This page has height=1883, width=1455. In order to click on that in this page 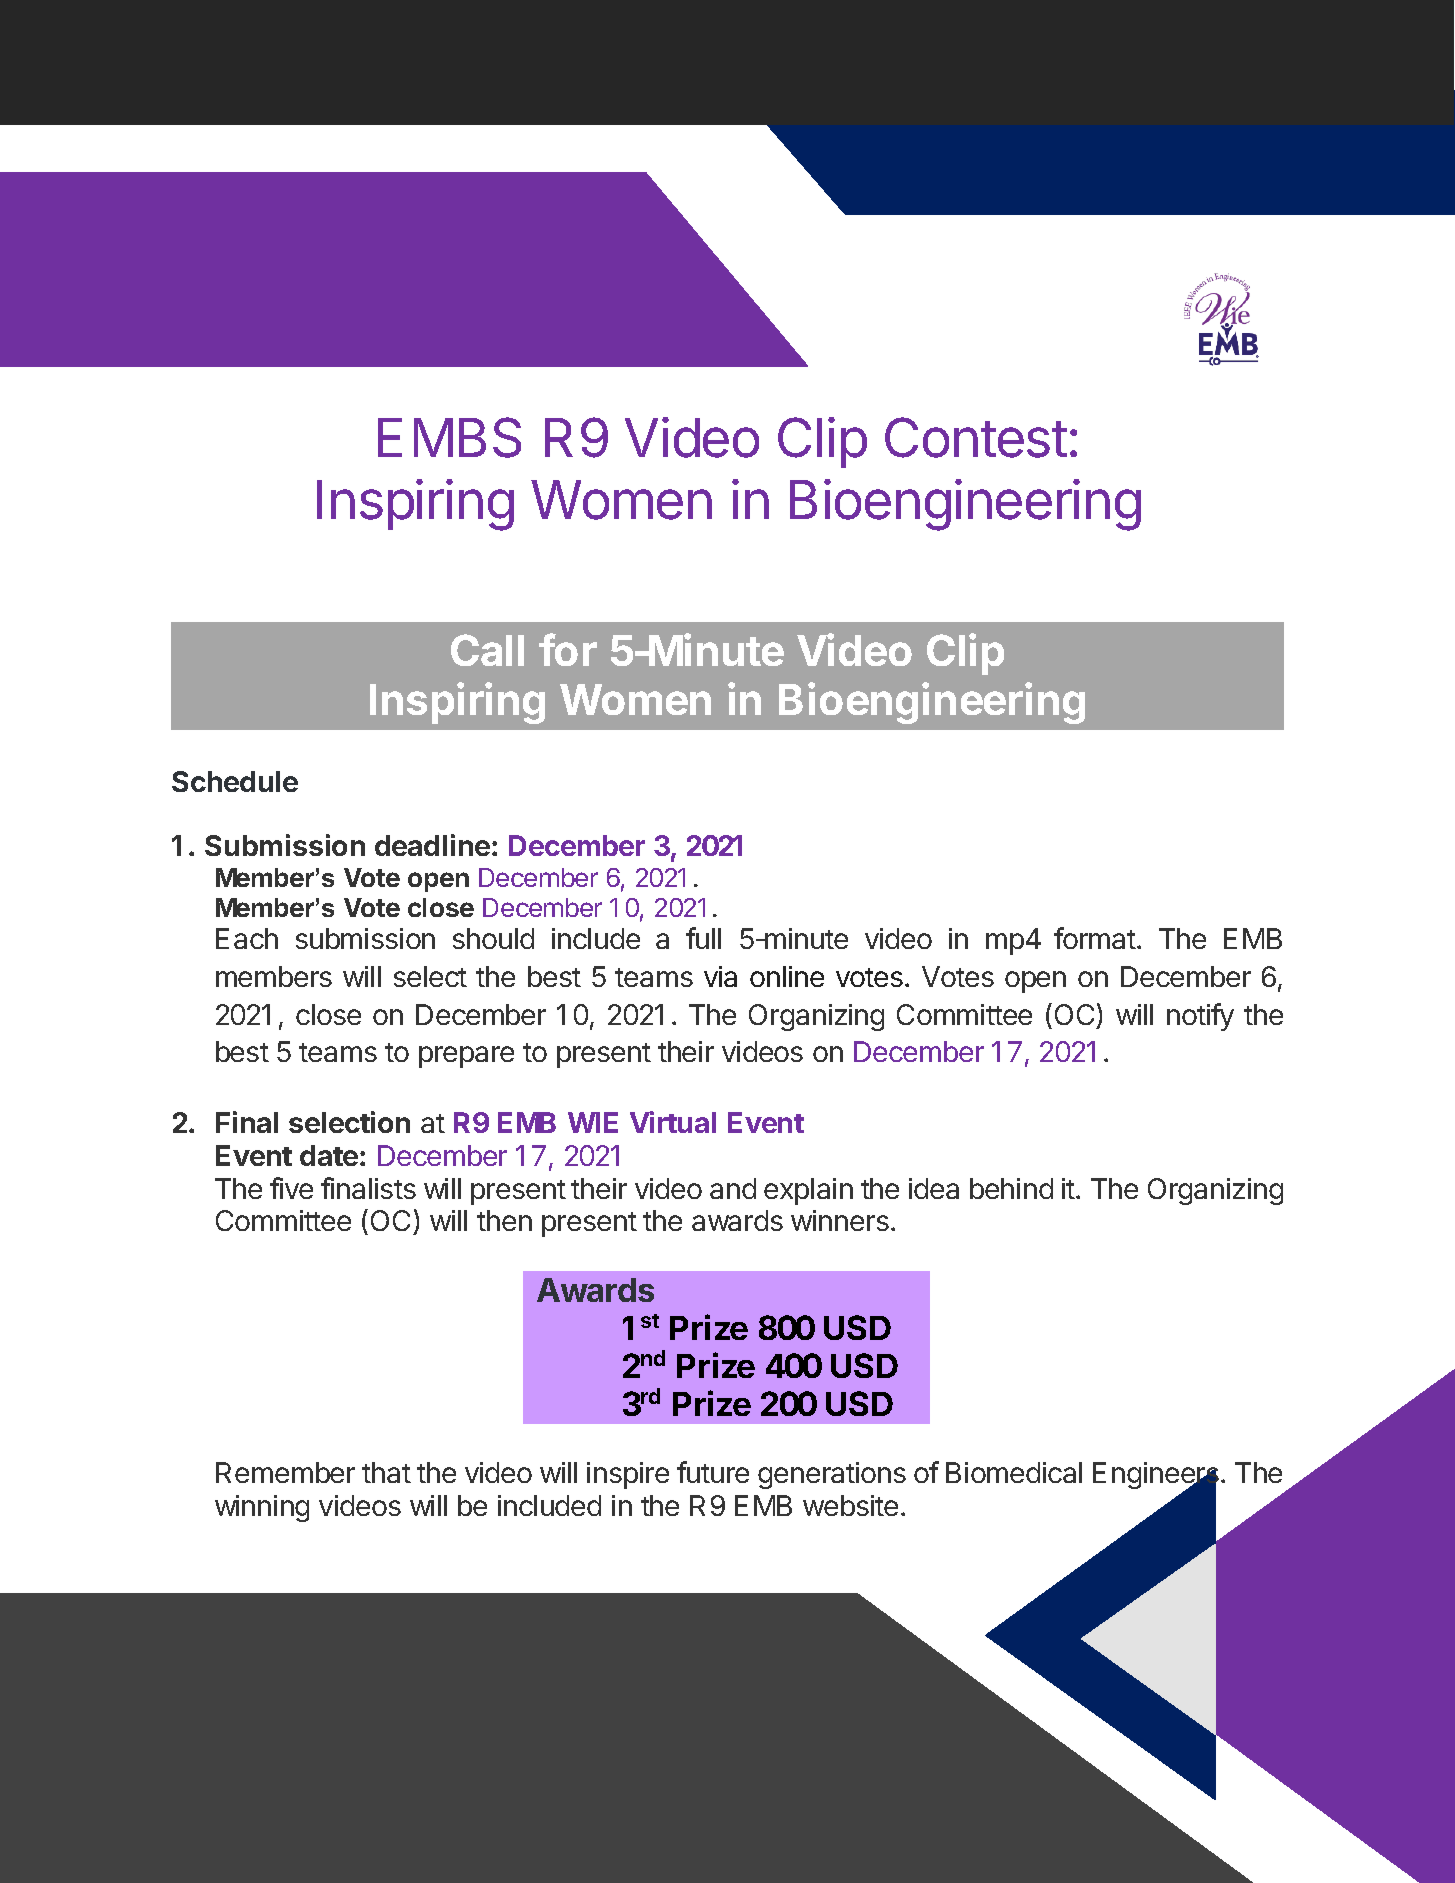, I will do `click(386, 1472)`.
